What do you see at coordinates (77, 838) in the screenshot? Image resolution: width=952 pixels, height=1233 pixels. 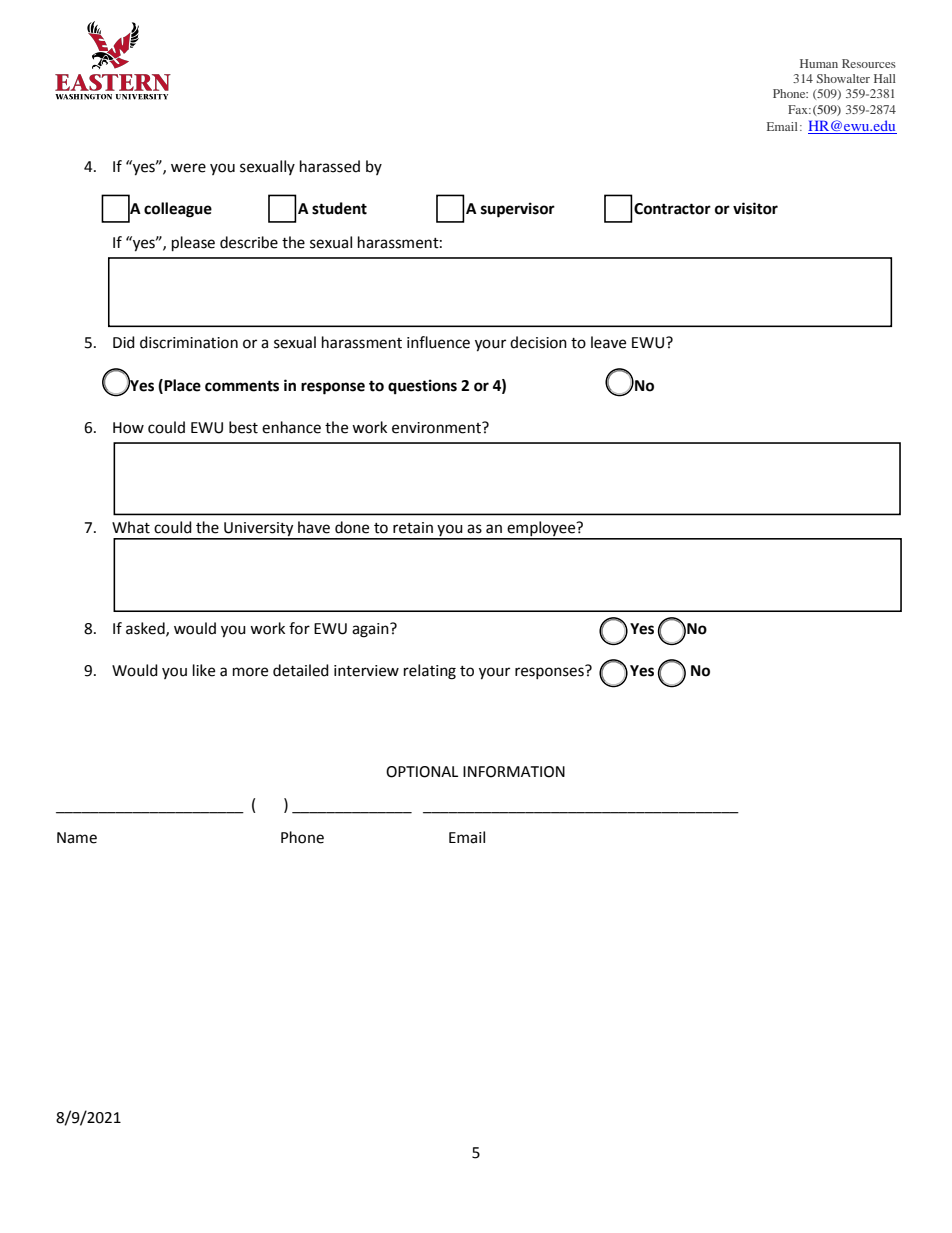 I see `Name` at bounding box center [77, 838].
